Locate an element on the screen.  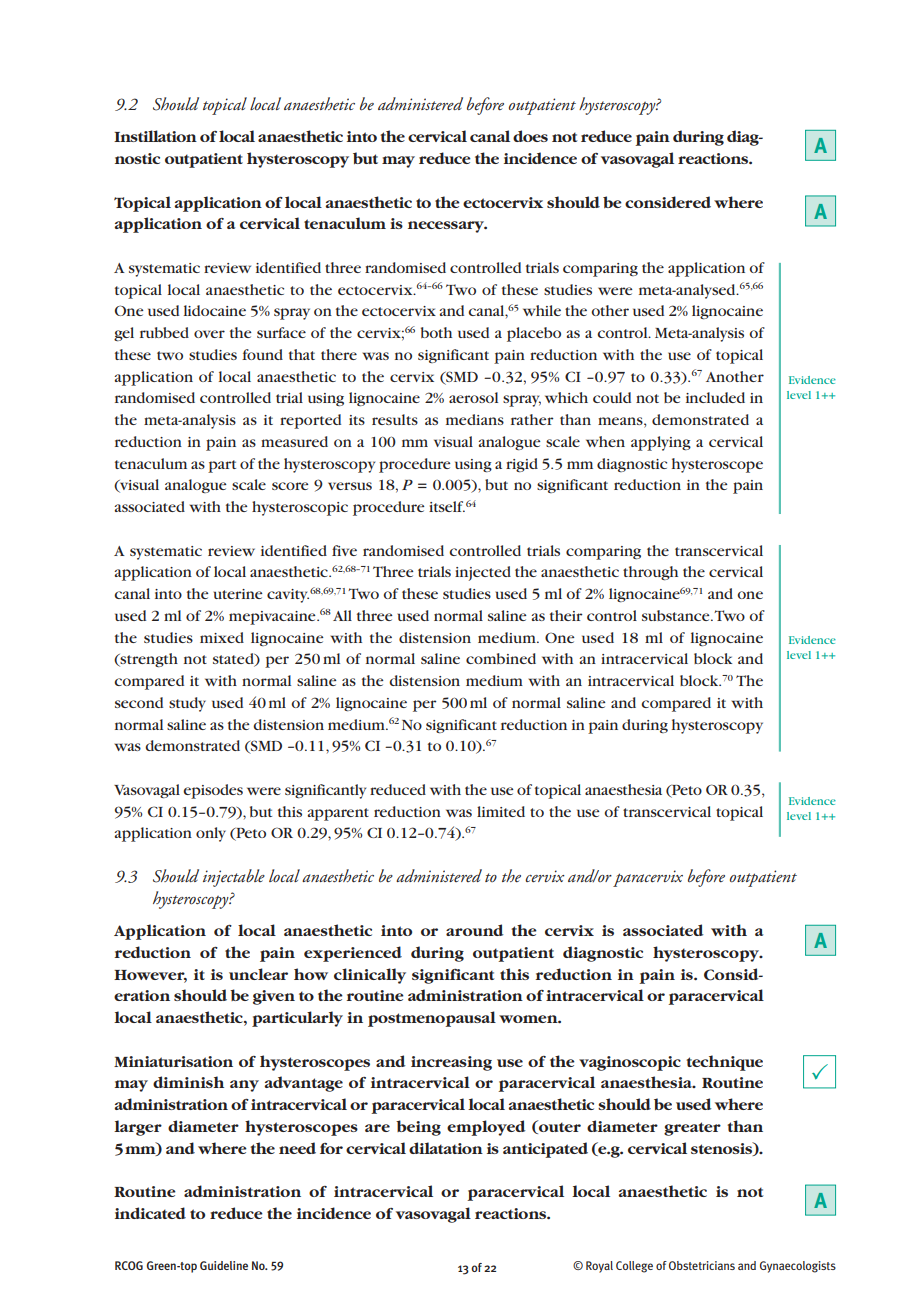
dilatation is located at coordinates (446, 1148).
